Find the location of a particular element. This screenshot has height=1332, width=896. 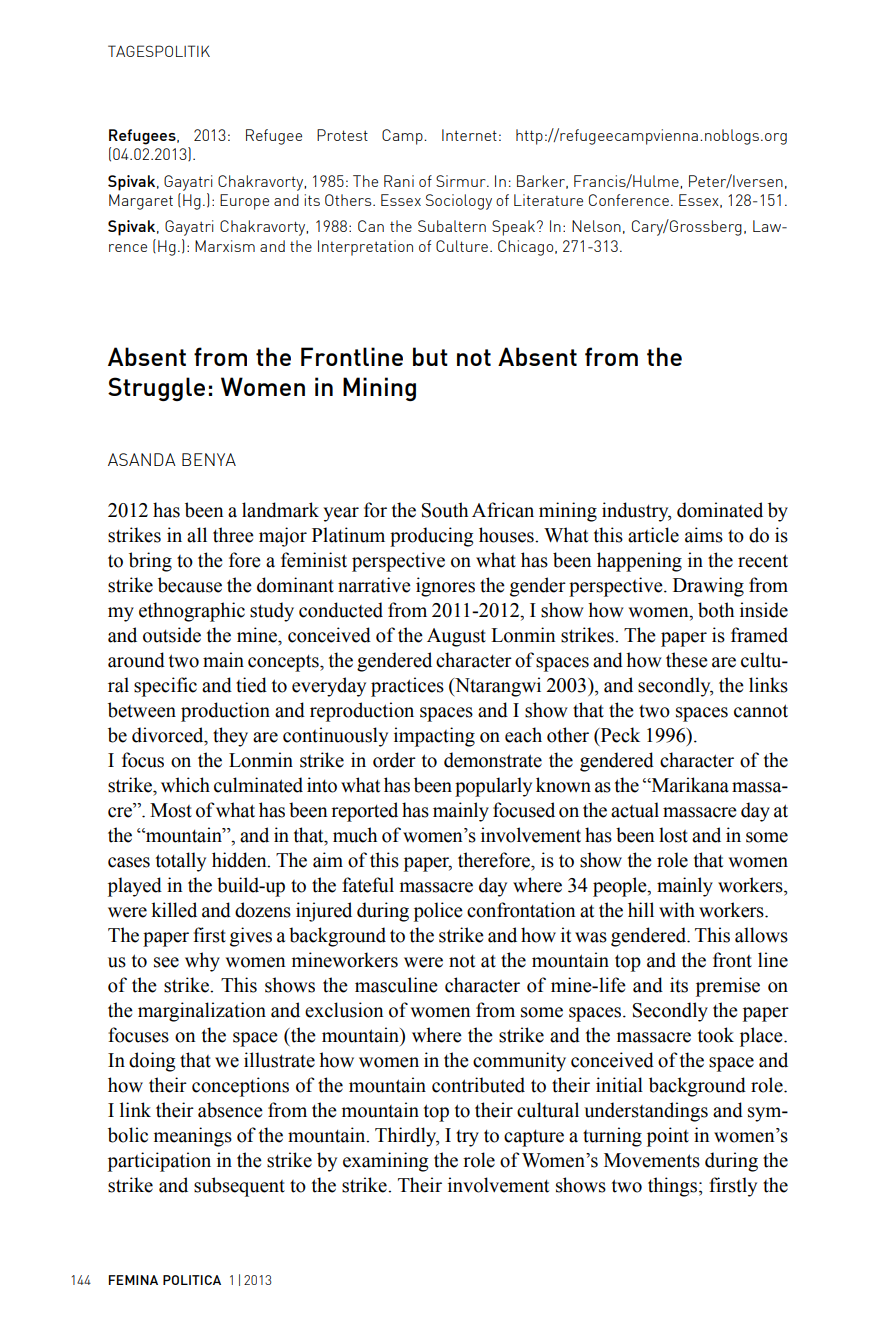

these is located at coordinates (687, 660).
